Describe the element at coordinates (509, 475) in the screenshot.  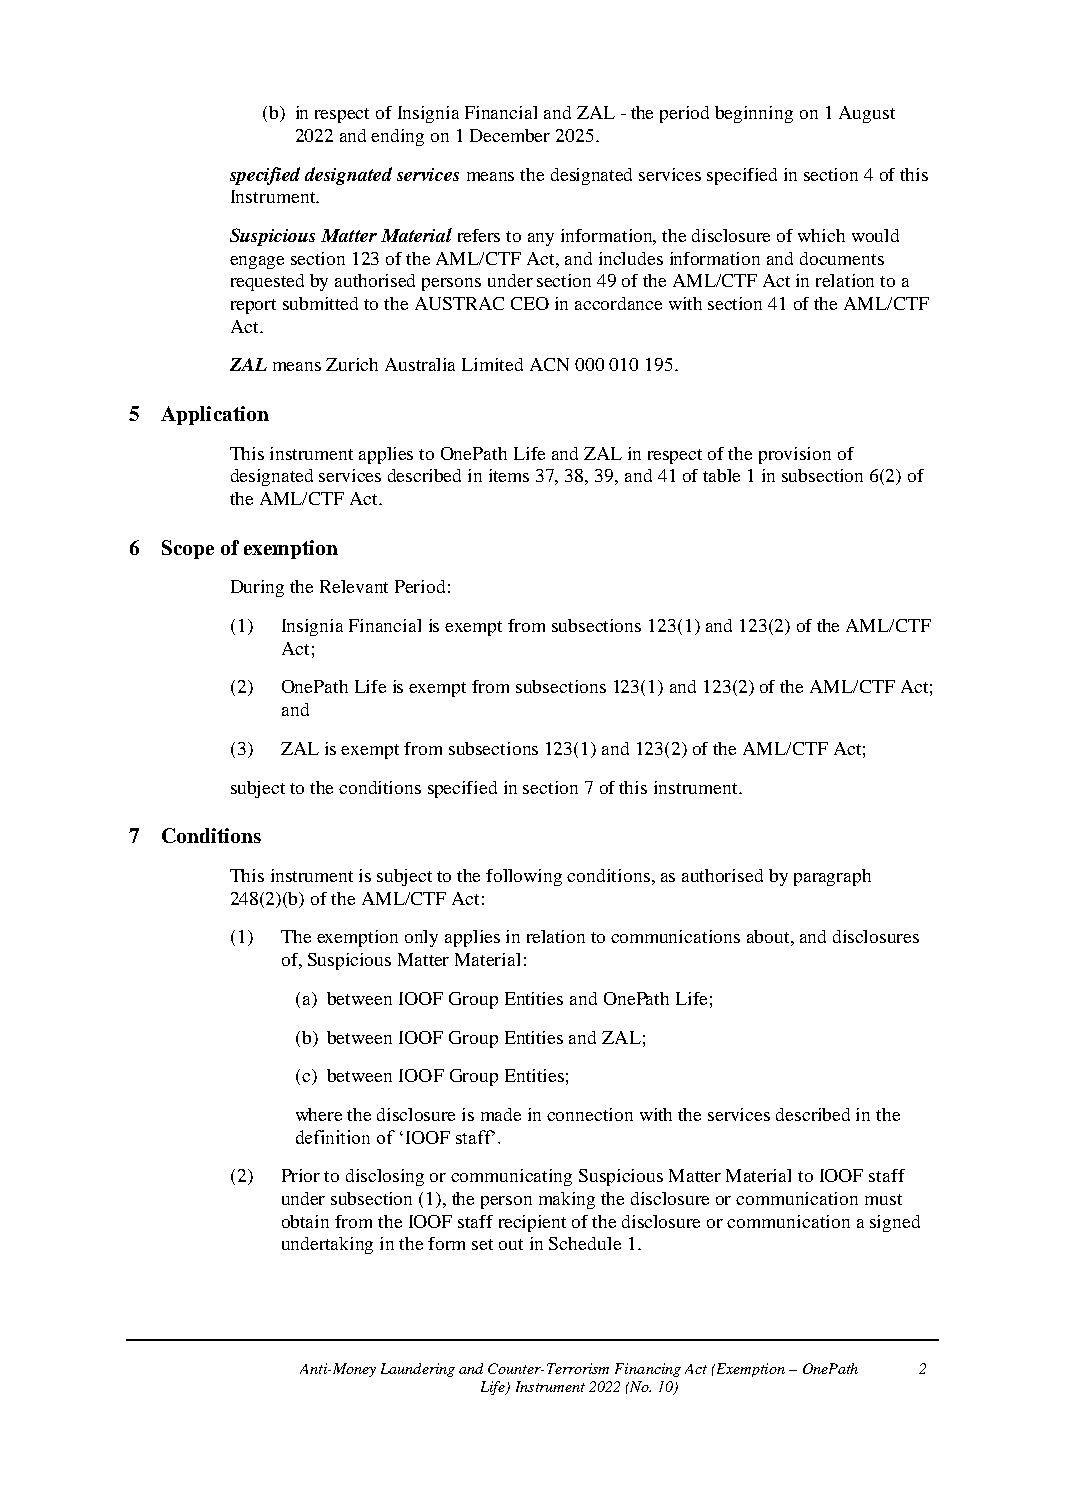
I see `items` at that location.
